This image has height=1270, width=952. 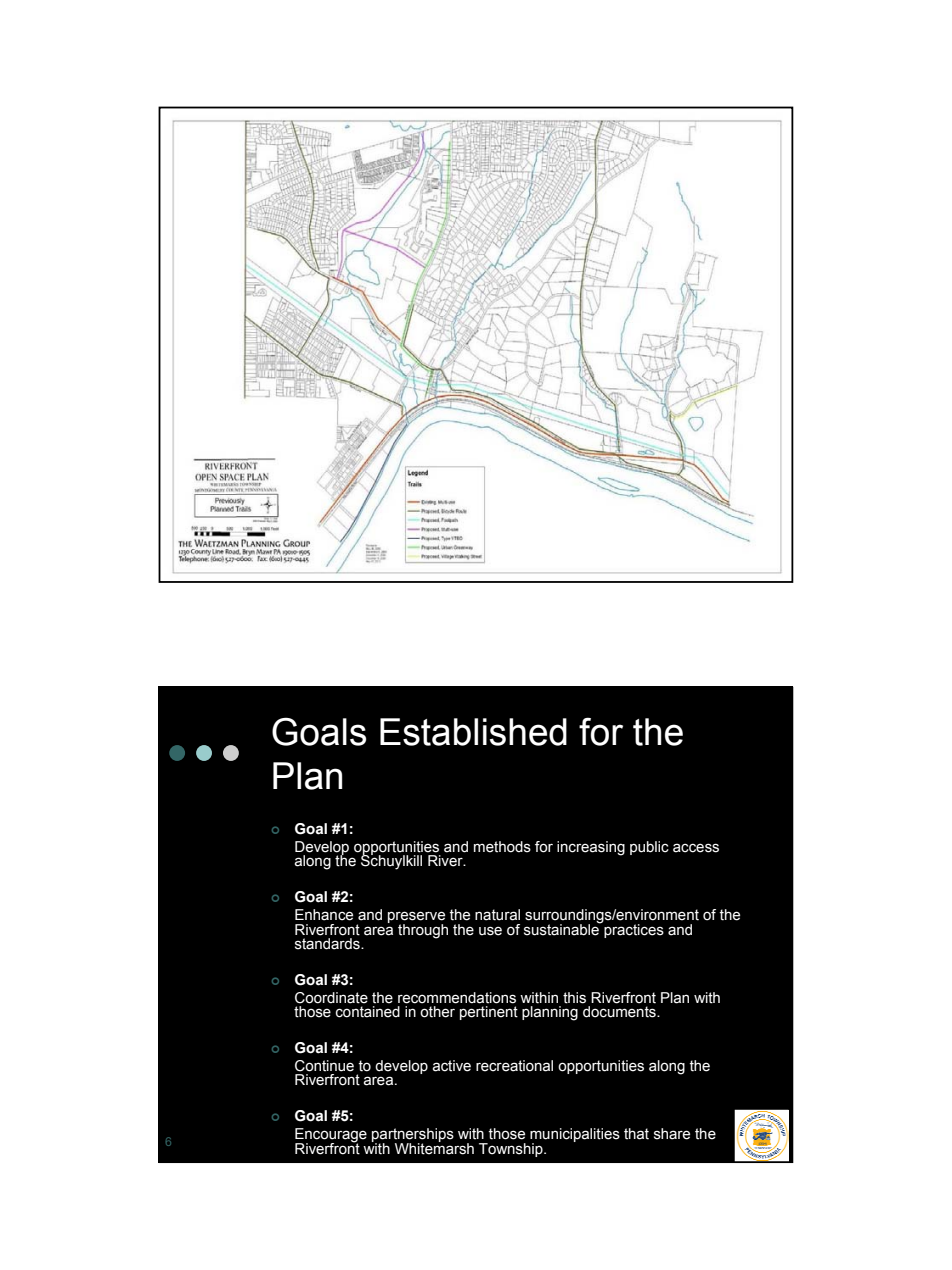 What do you see at coordinates (633, 929) in the image?
I see `practices` at bounding box center [633, 929].
